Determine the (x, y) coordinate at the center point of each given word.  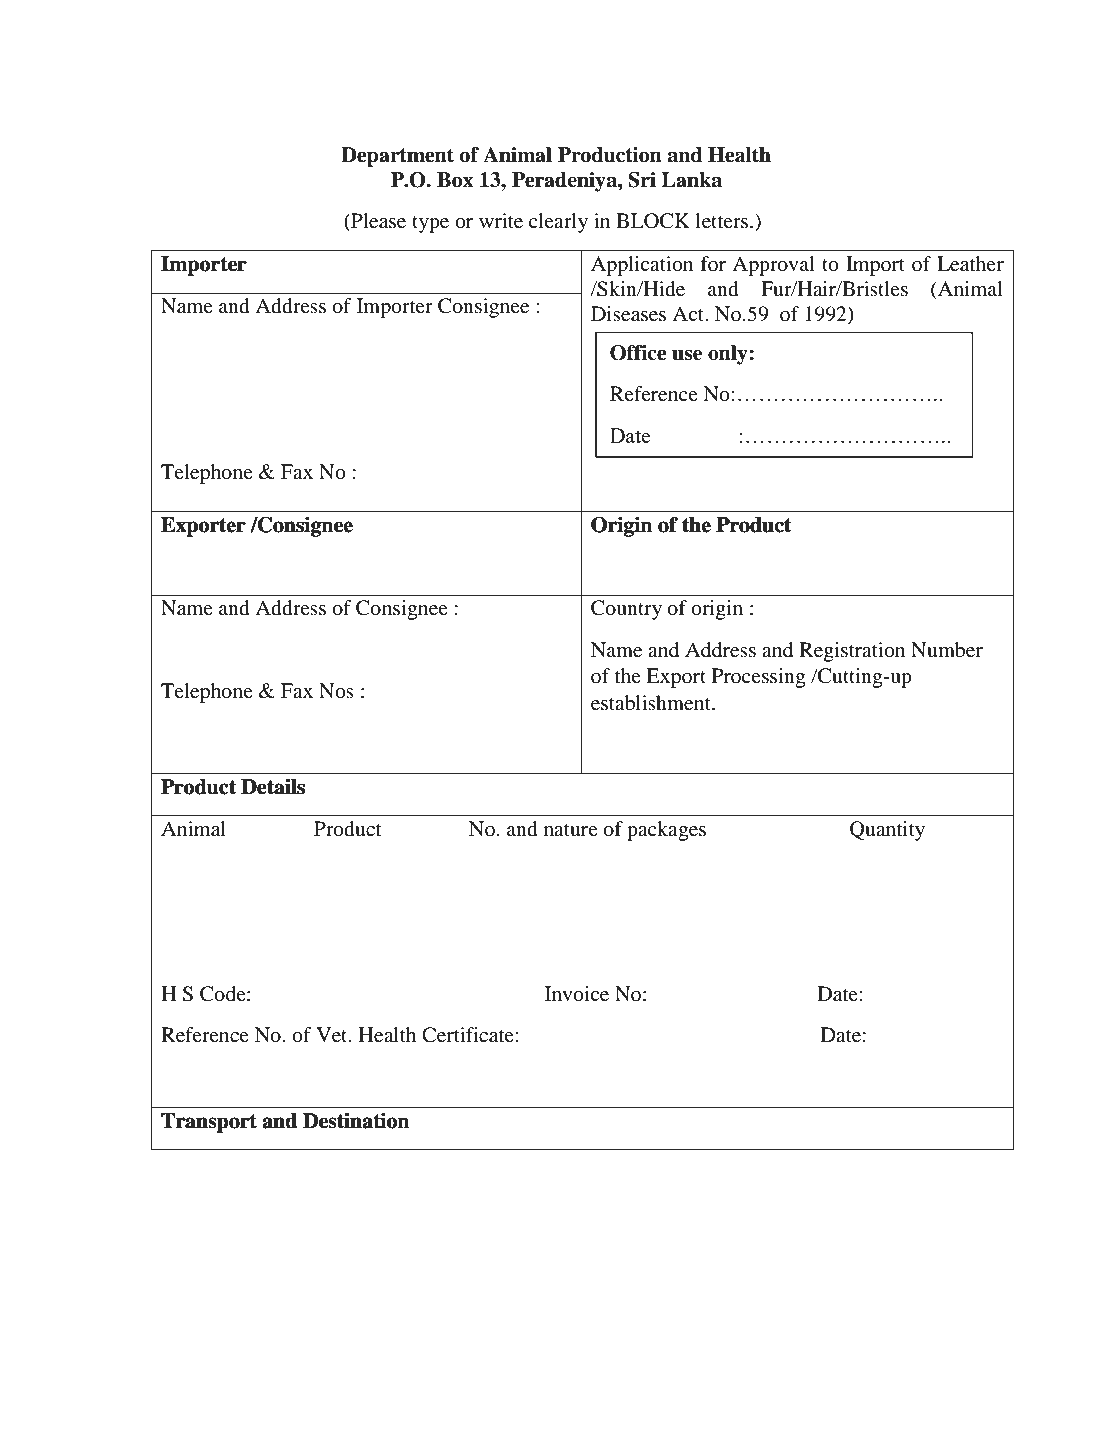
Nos (336, 691)
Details (273, 787)
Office (638, 353)
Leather (970, 264)
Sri (642, 180)
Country (626, 610)
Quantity (887, 831)
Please (377, 222)
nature (571, 830)
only (729, 355)
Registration (852, 652)
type (430, 224)
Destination (356, 1121)
